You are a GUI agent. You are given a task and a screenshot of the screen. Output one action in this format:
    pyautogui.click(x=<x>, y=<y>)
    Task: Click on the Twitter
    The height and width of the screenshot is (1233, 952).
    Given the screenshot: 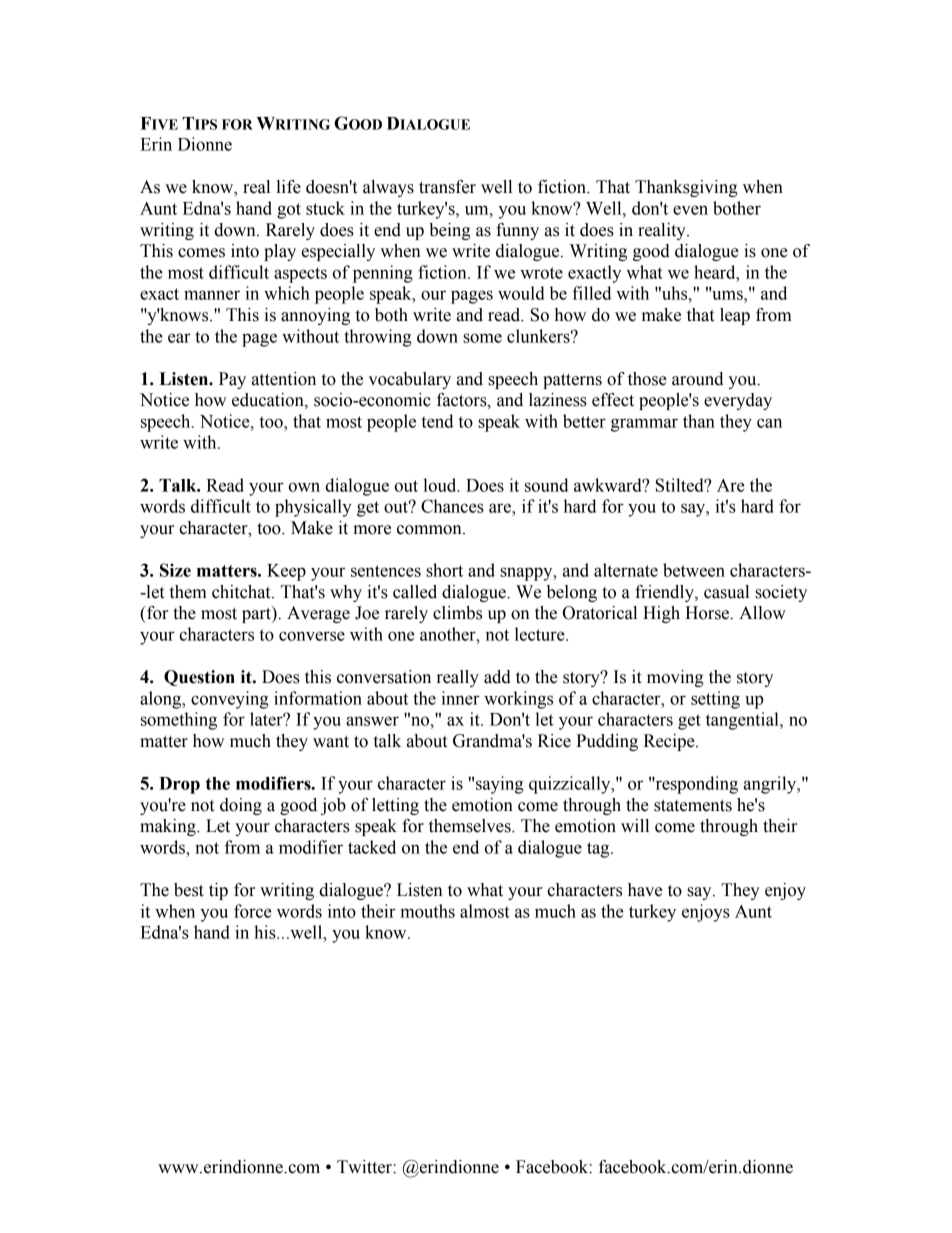 What is the action you would take?
    pyautogui.click(x=365, y=1167)
